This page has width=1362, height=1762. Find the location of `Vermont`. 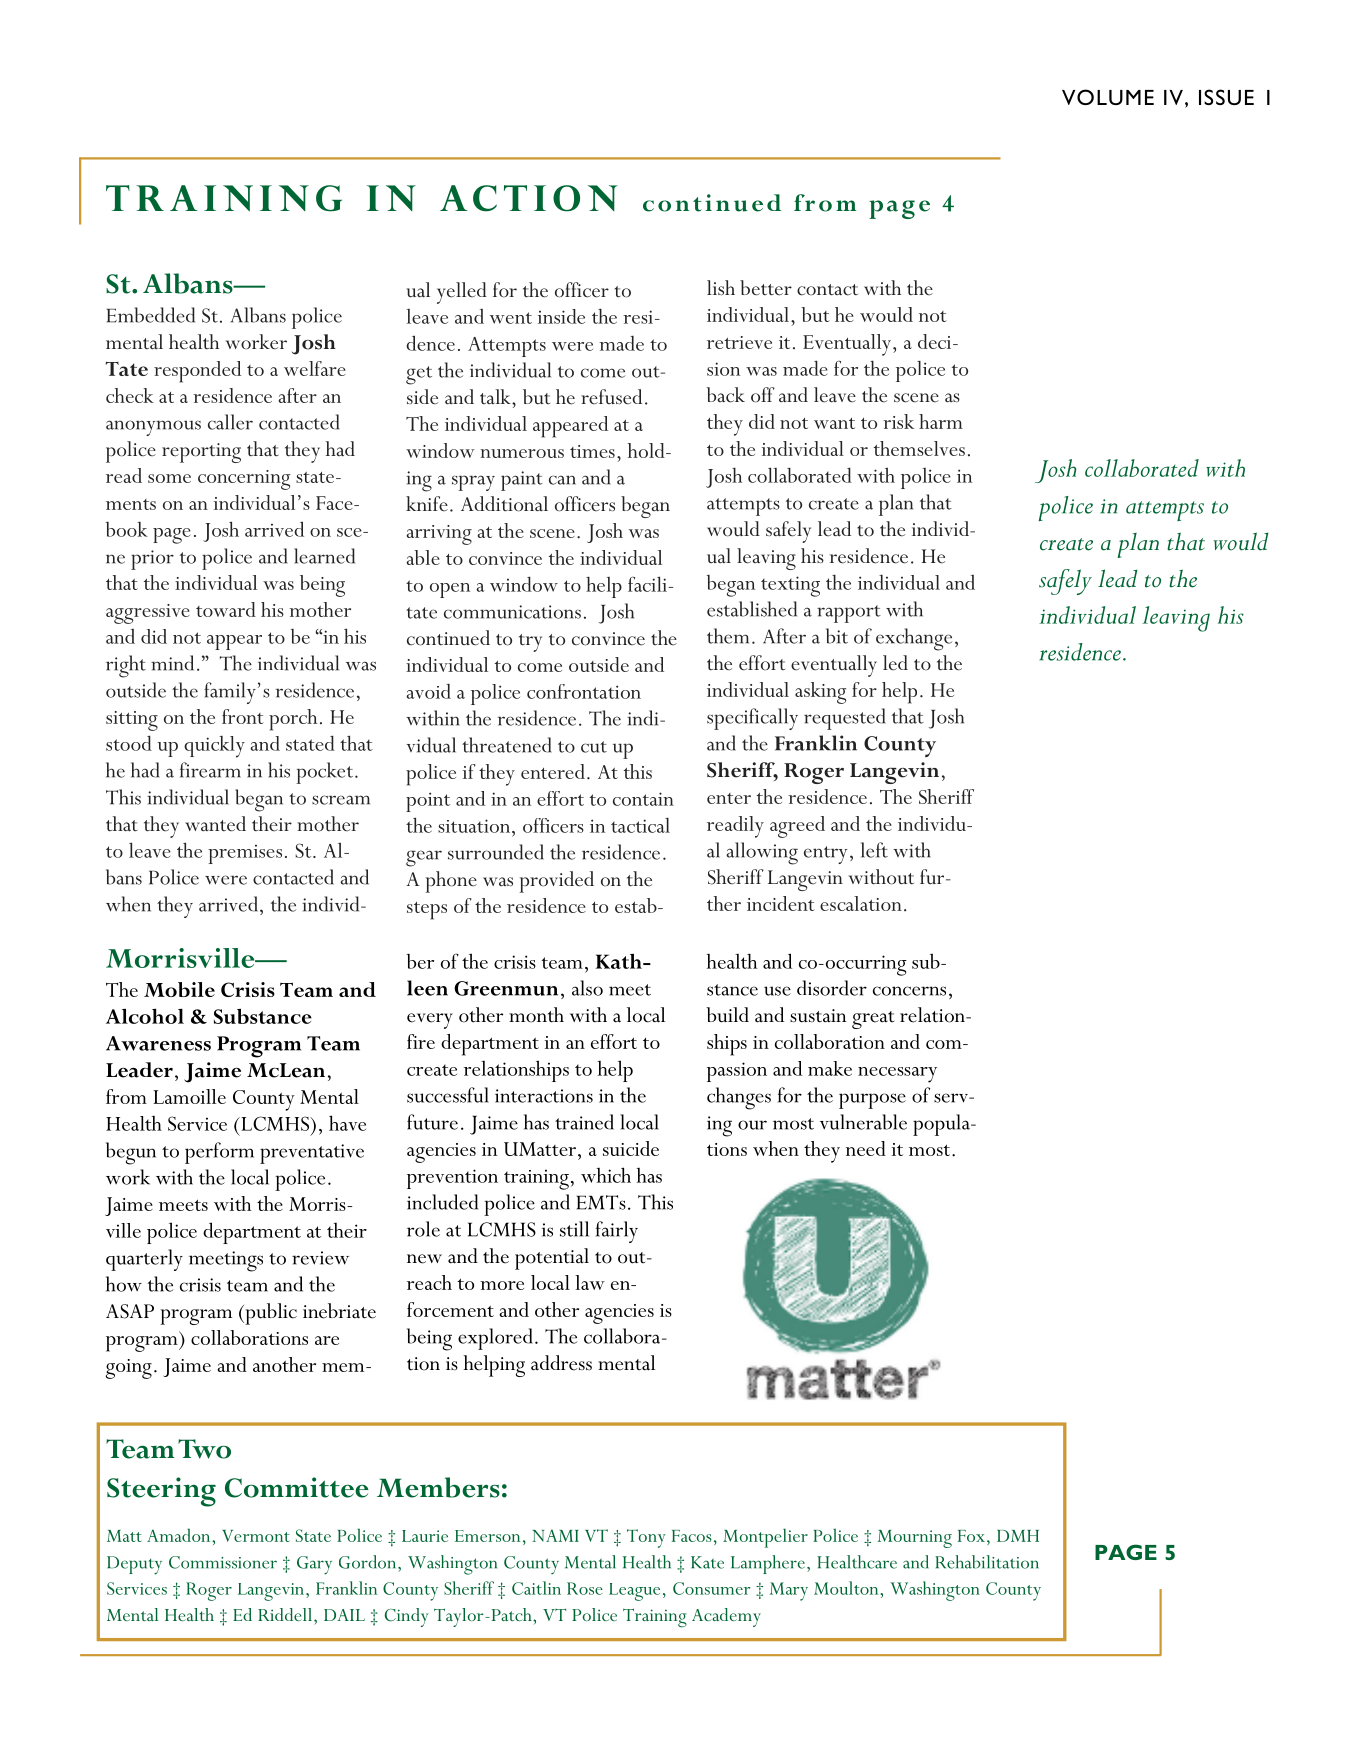

Vermont is located at coordinates (256, 1536).
